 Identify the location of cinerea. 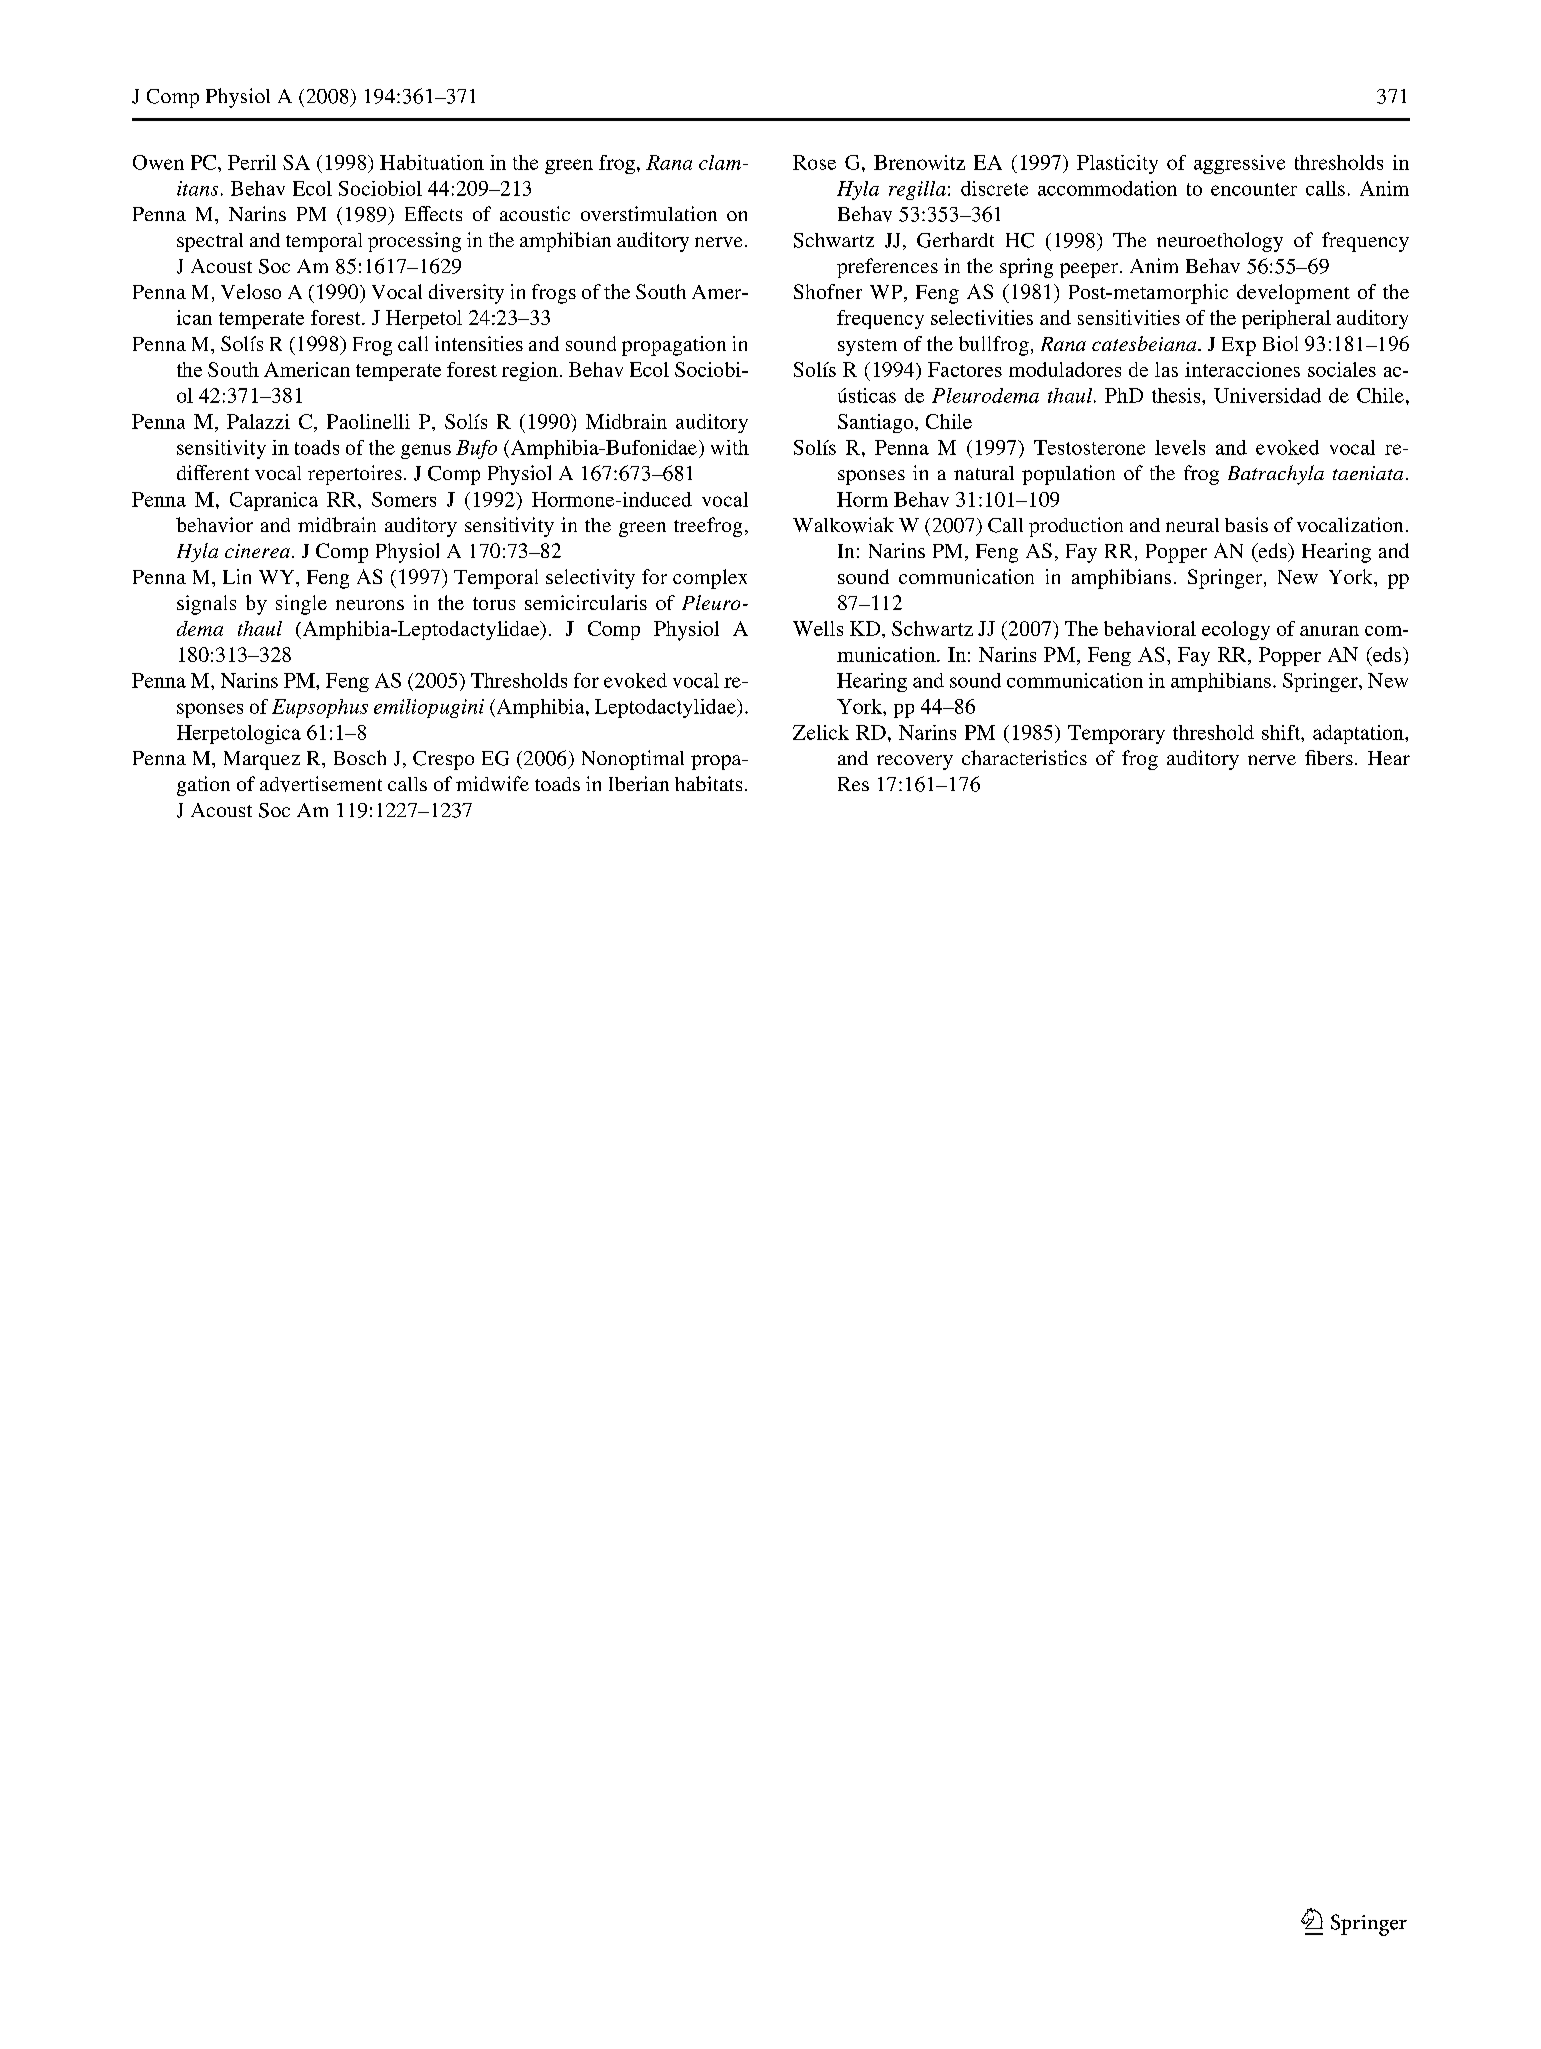
(257, 551).
